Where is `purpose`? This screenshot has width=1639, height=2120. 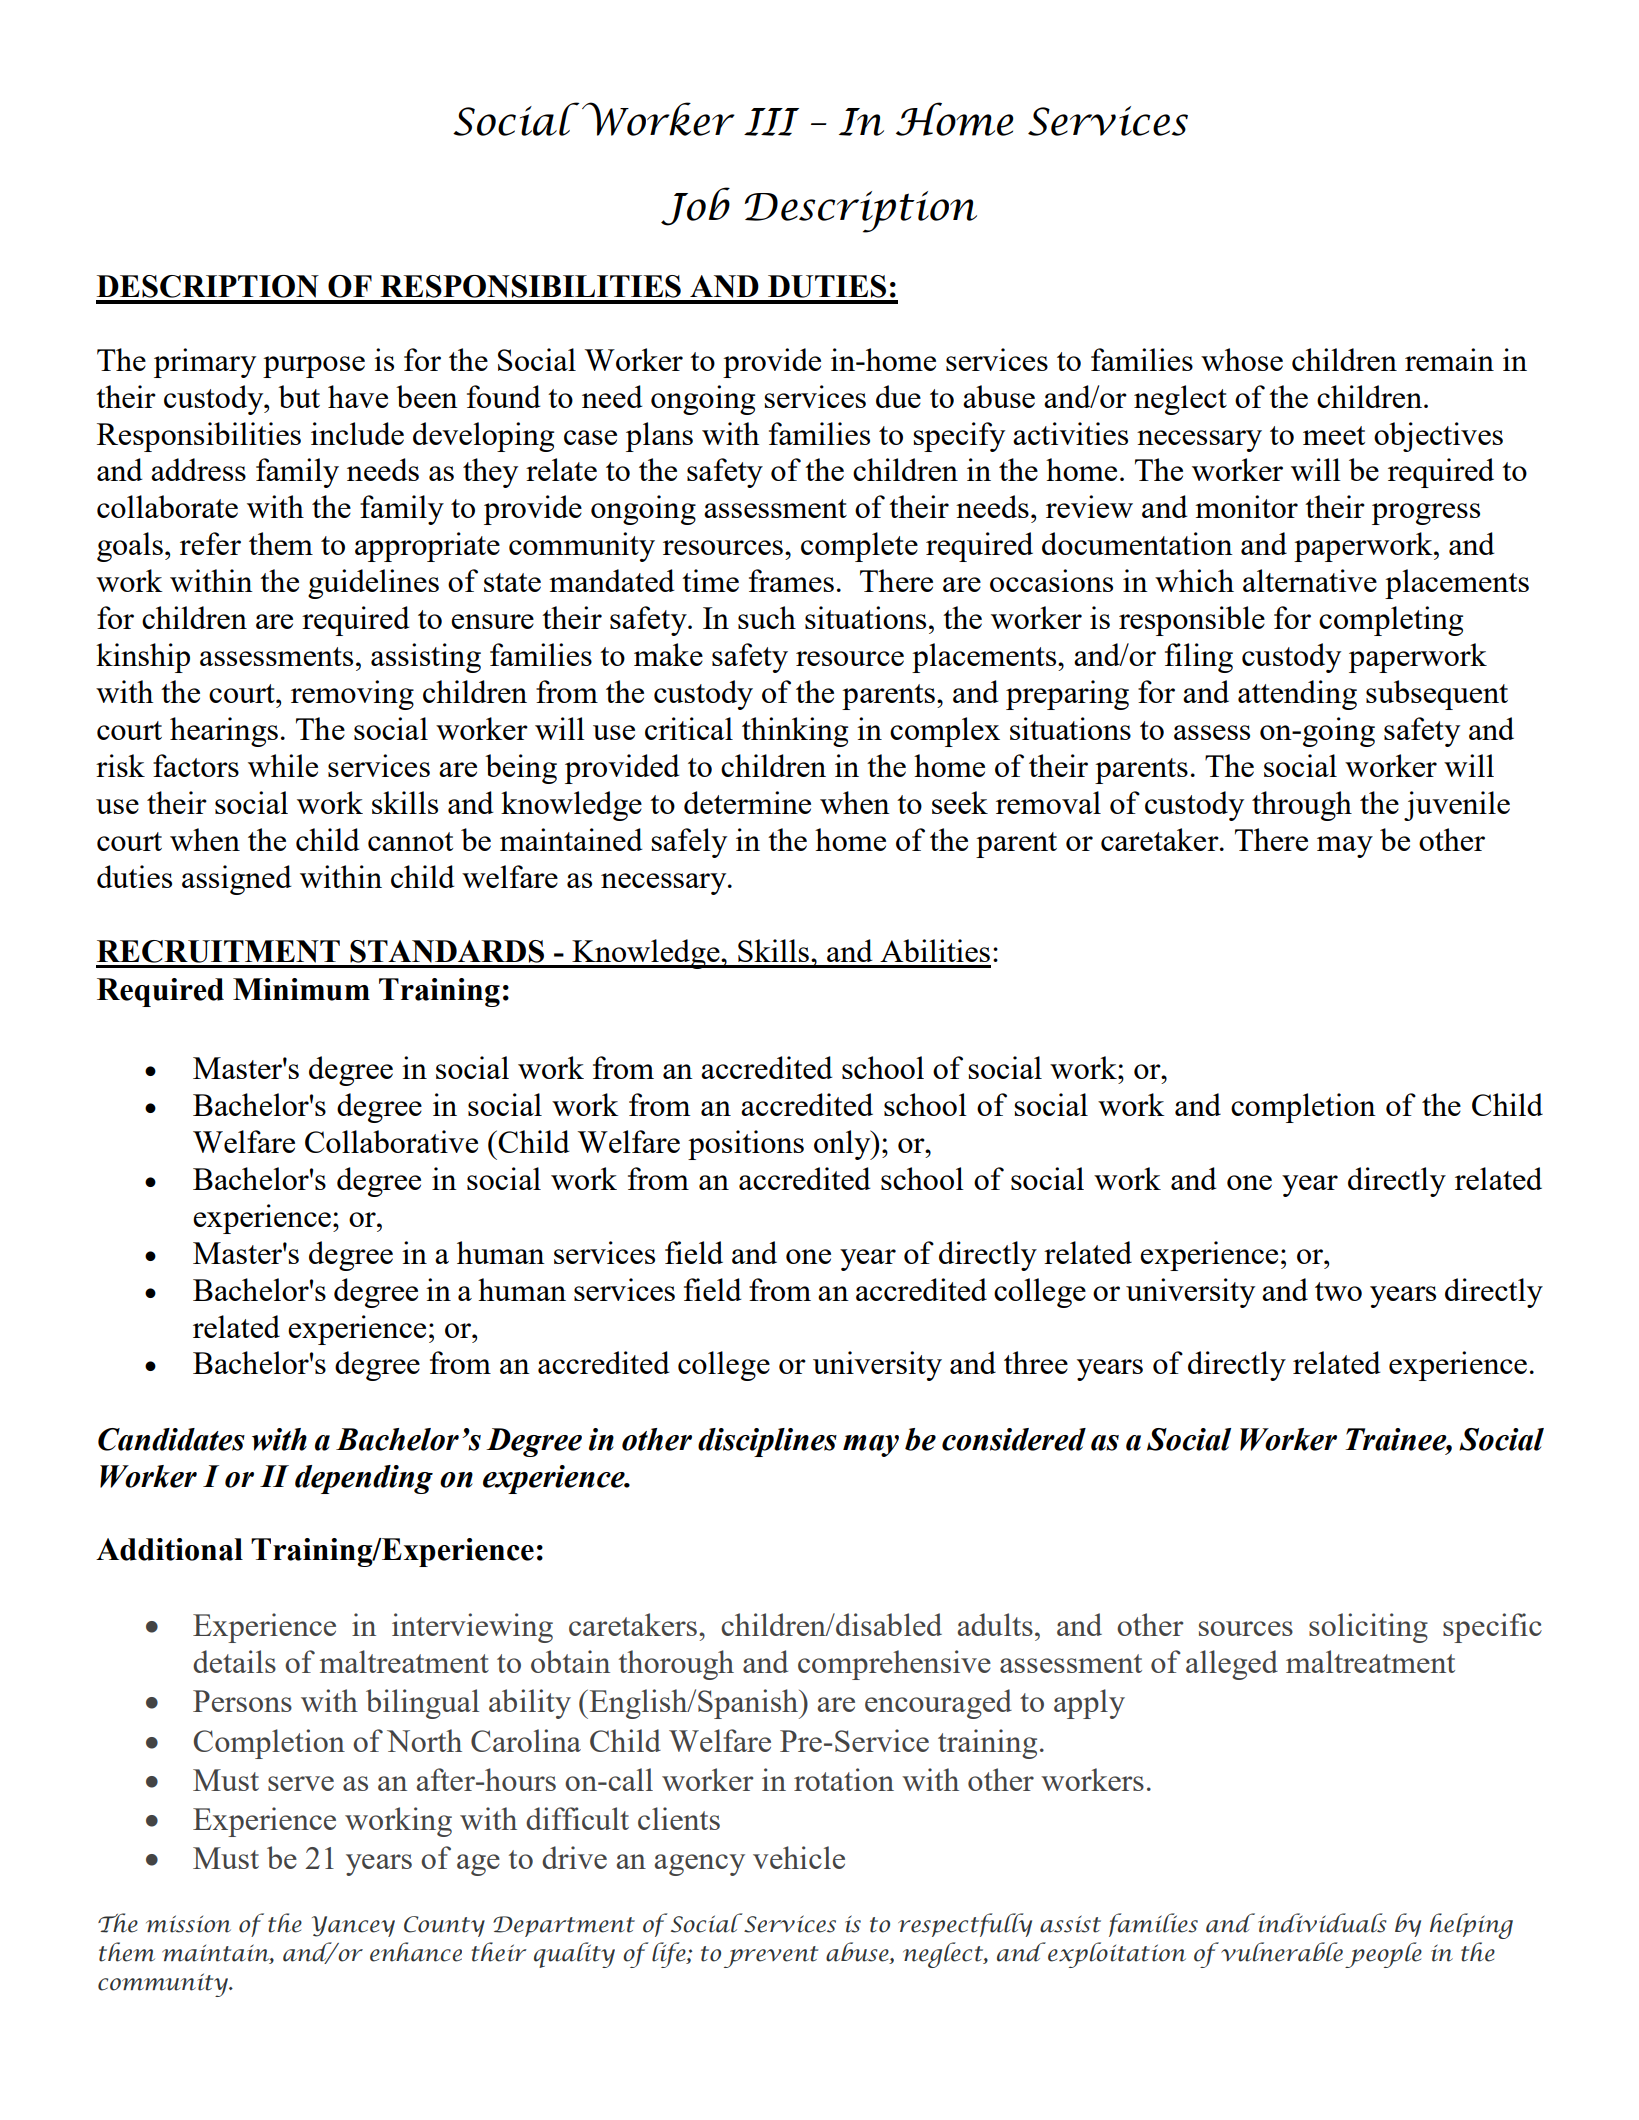
purpose is located at coordinates (314, 367).
